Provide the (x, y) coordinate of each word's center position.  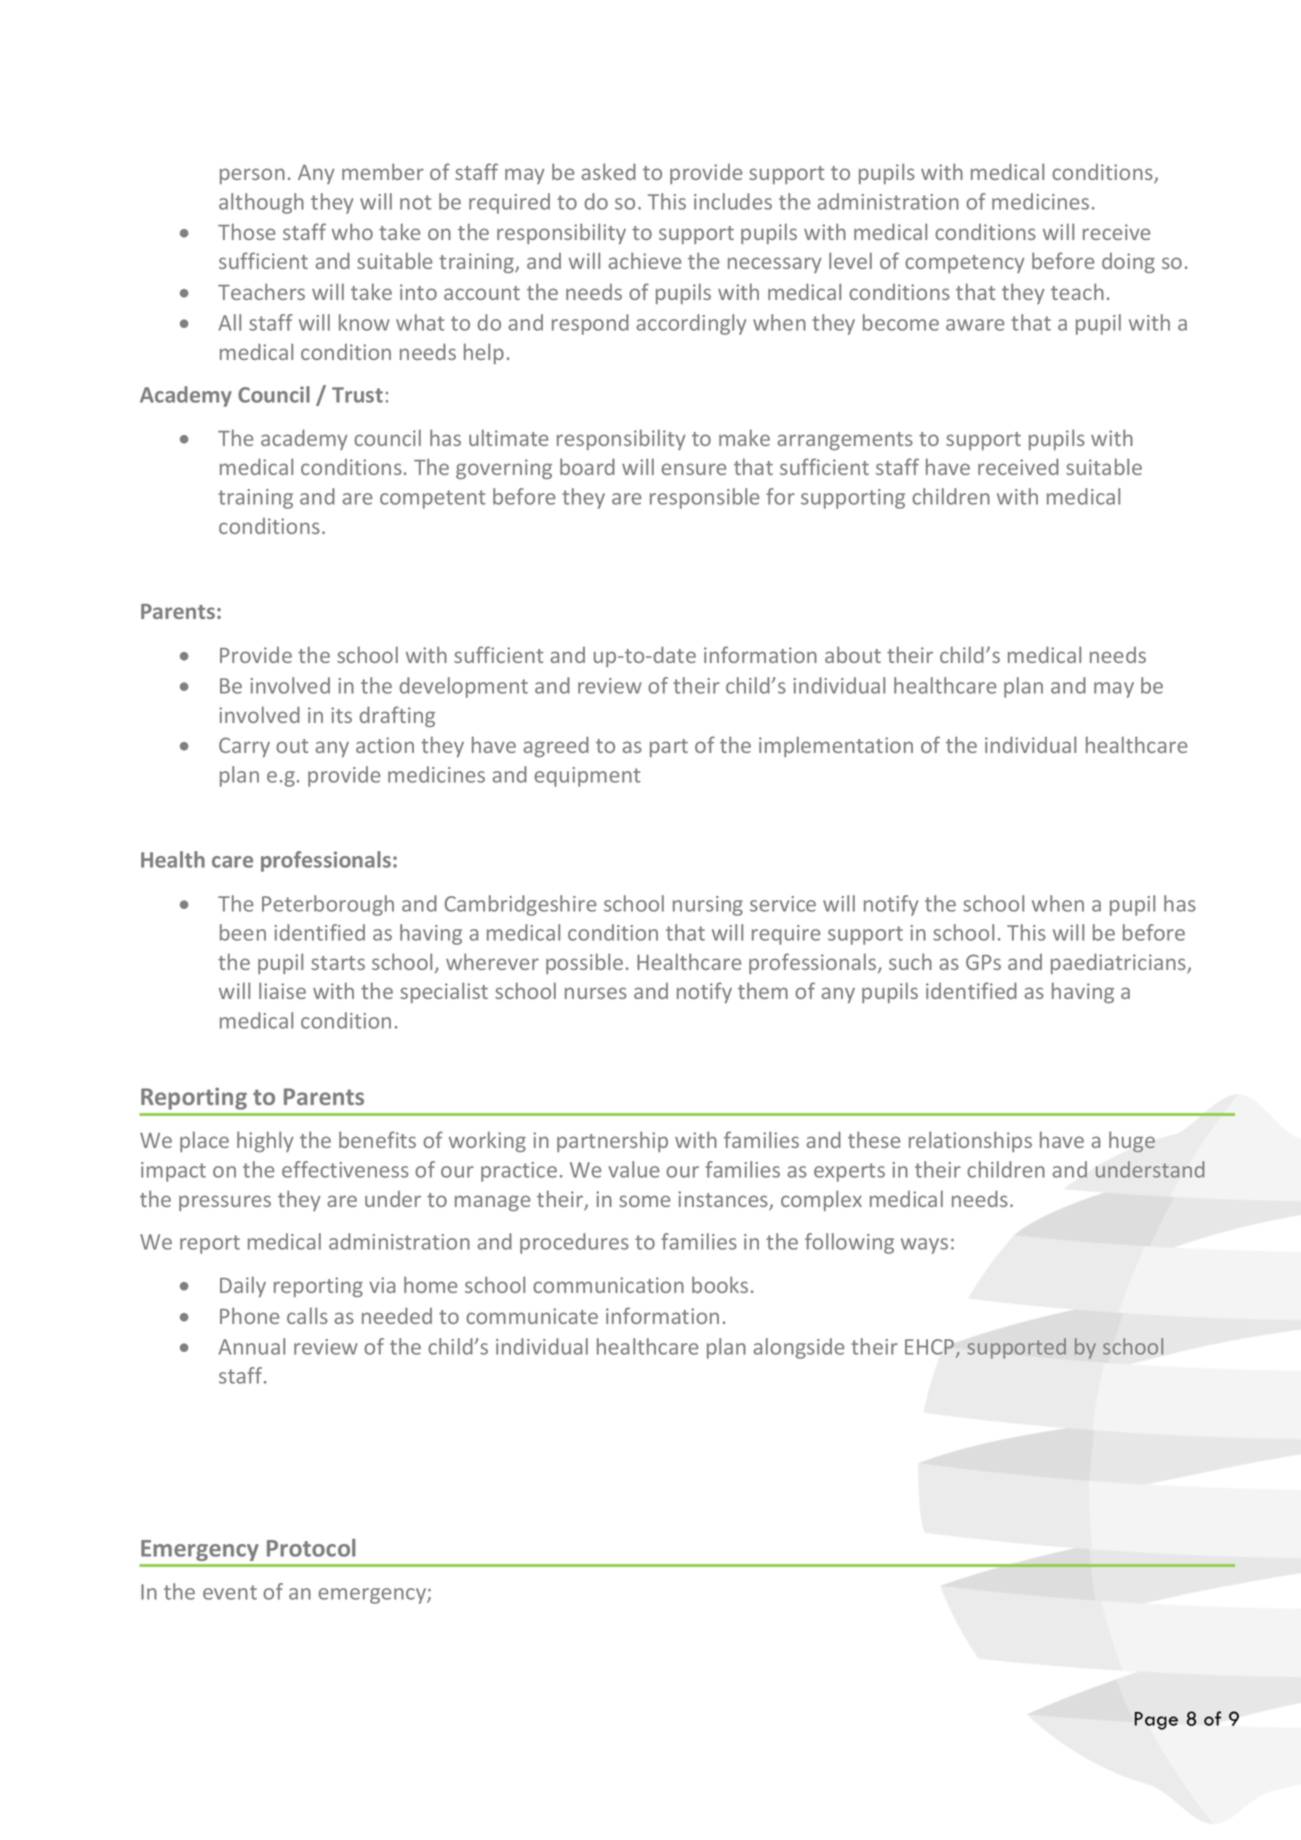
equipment (587, 777)
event (230, 1592)
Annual (251, 1346)
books (720, 1284)
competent (432, 499)
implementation (836, 746)
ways (924, 1246)
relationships (970, 1141)
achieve (645, 260)
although (261, 203)
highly (265, 1141)
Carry (244, 747)
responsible (704, 498)
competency (965, 264)
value (634, 1169)
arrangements (845, 441)
